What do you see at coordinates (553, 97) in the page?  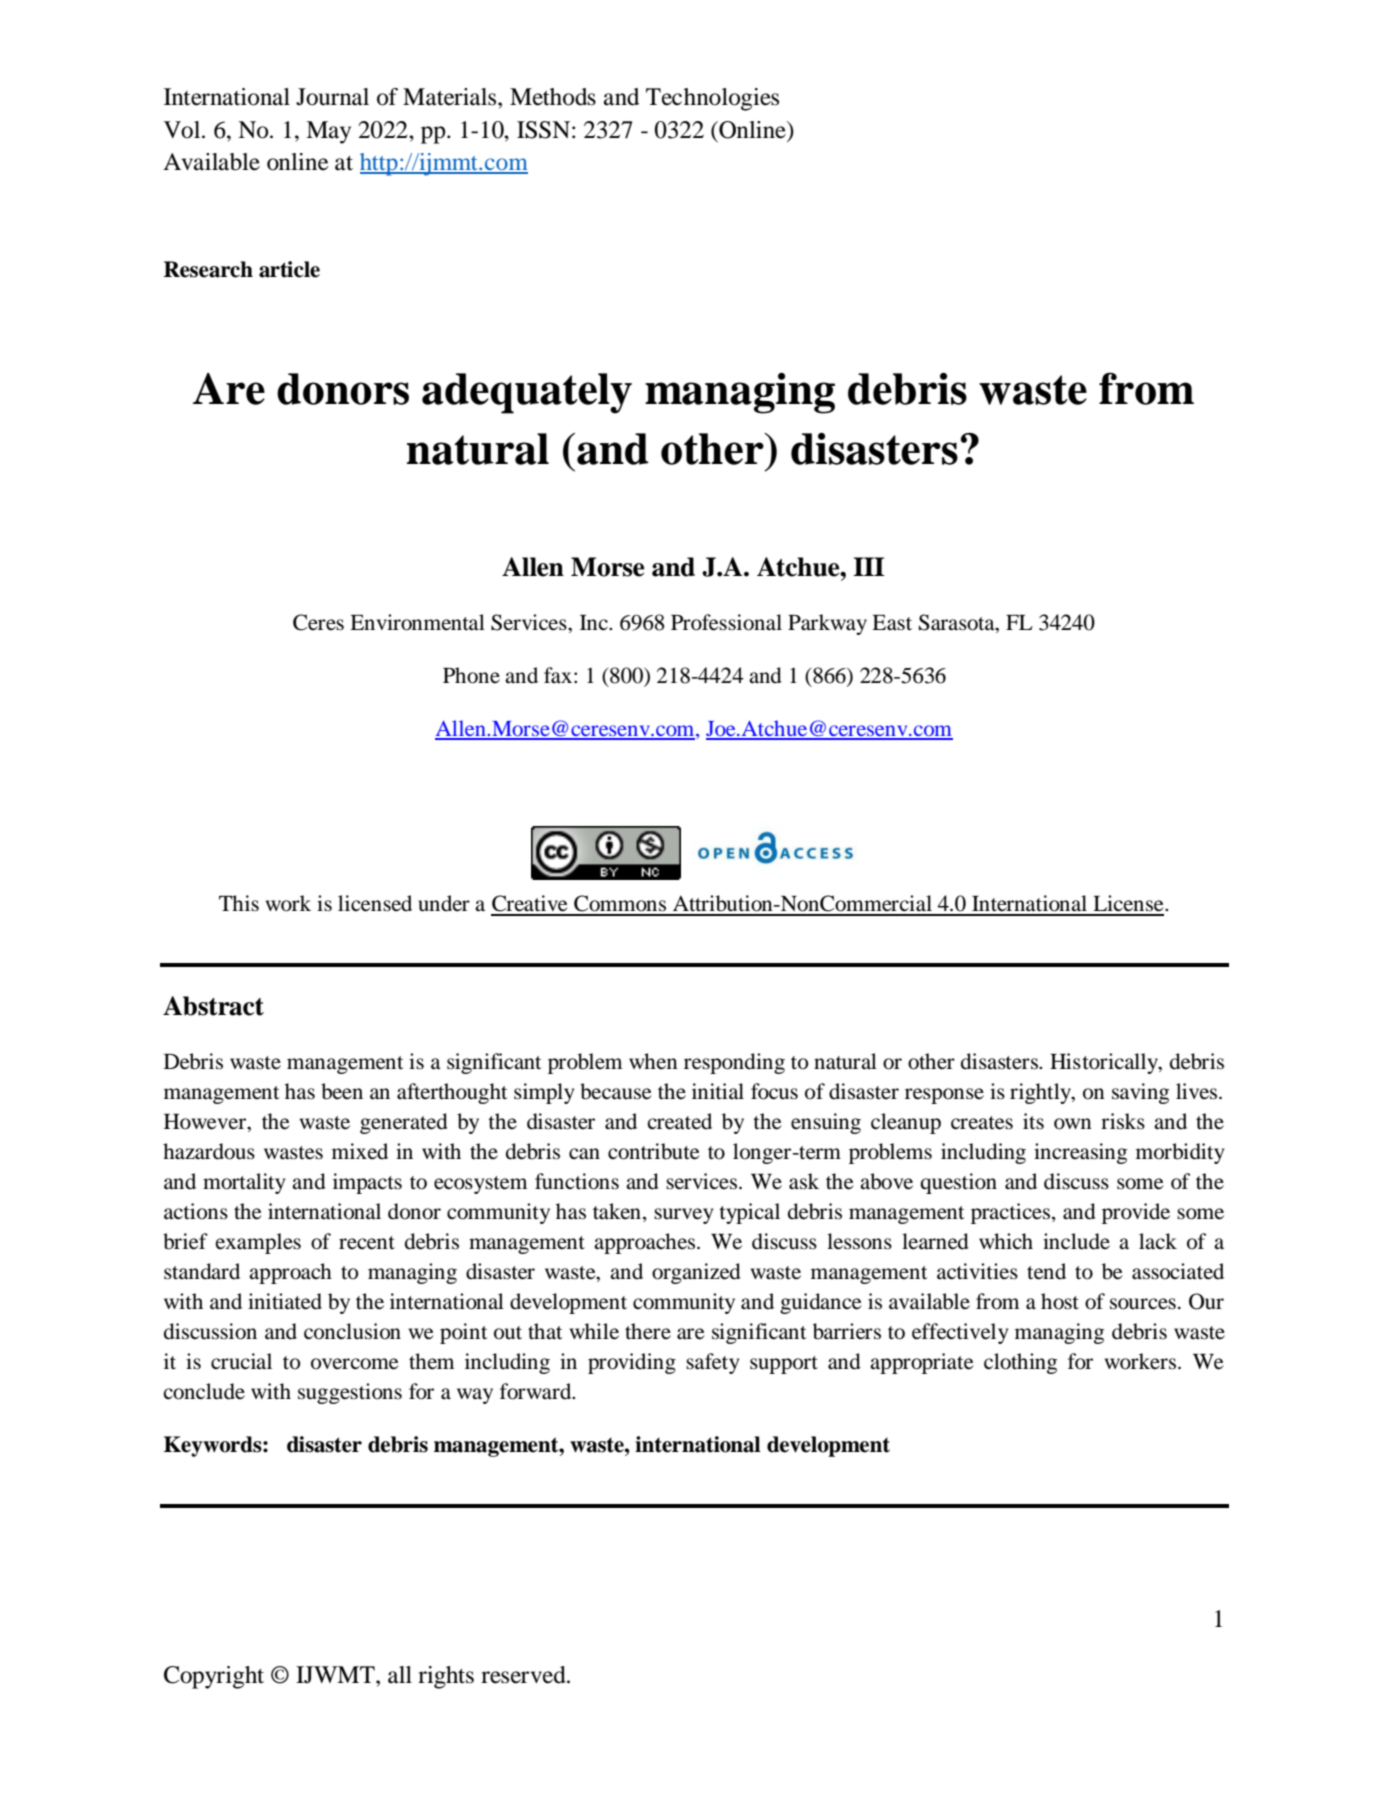 I see `Methods` at bounding box center [553, 97].
